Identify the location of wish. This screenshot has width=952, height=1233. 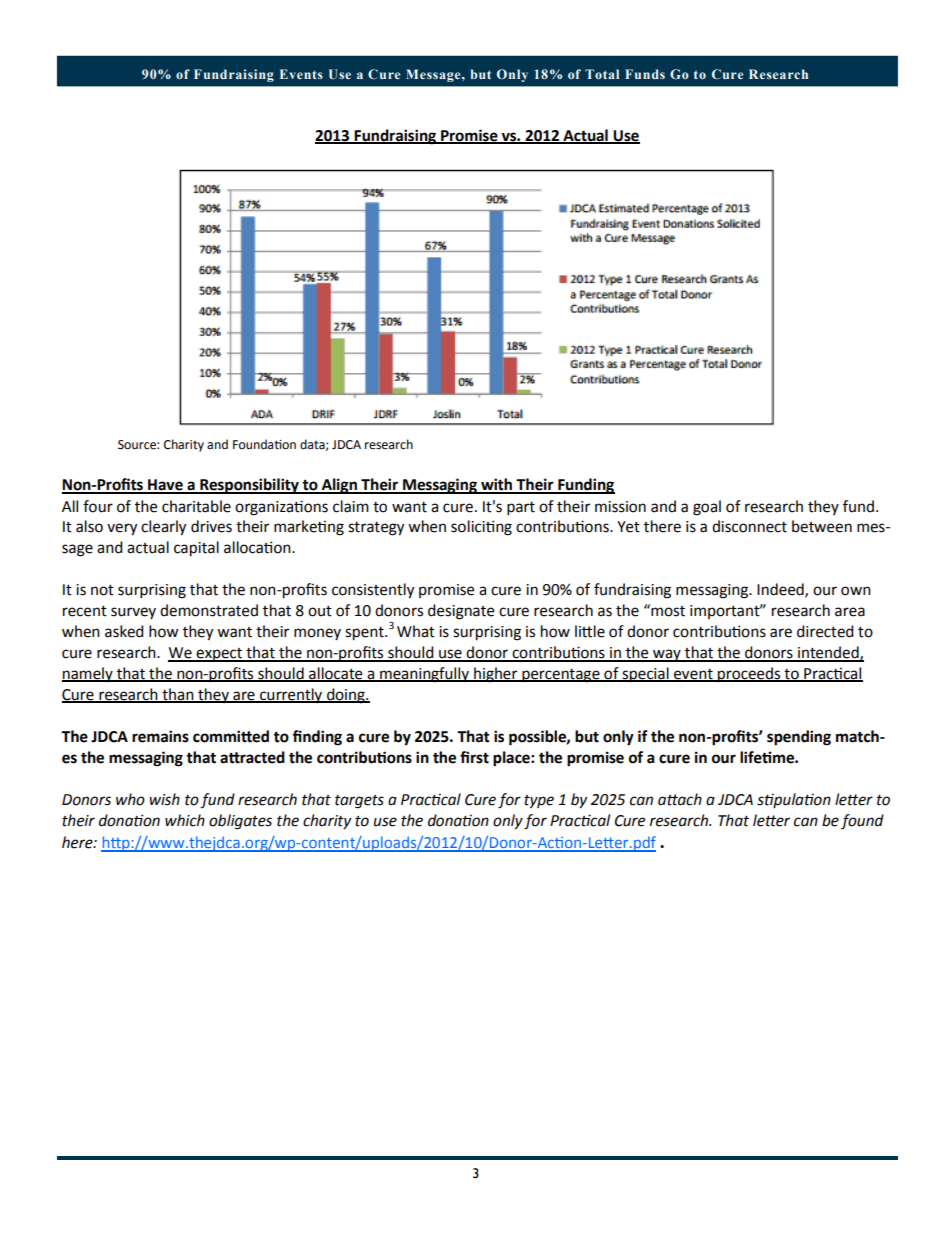
(164, 799).
